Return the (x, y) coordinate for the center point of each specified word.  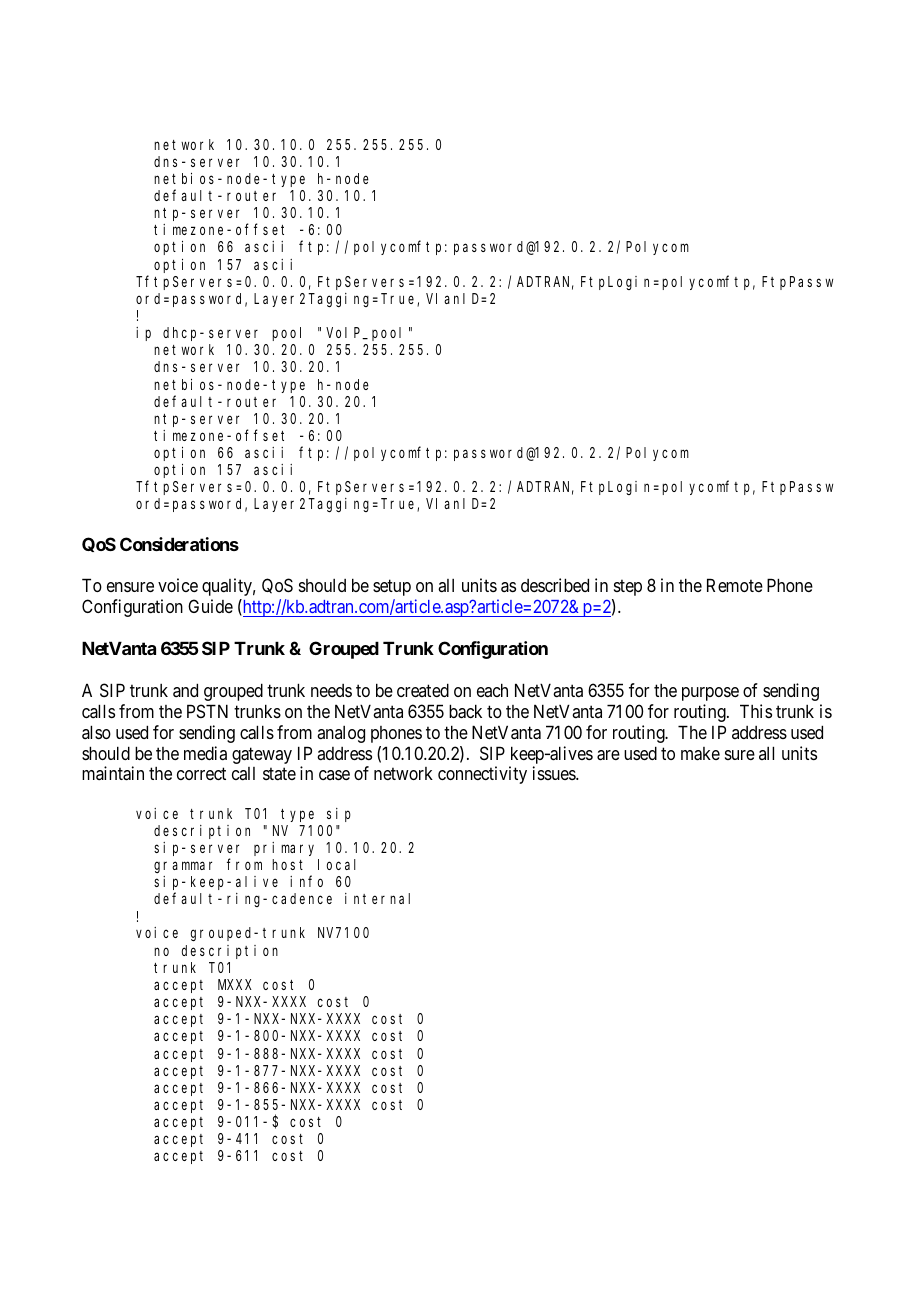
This (756, 711)
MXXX (235, 985)
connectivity (482, 775)
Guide (210, 606)
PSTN (207, 711)
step (628, 588)
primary (284, 849)
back (465, 711)
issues (555, 773)
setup (392, 588)
